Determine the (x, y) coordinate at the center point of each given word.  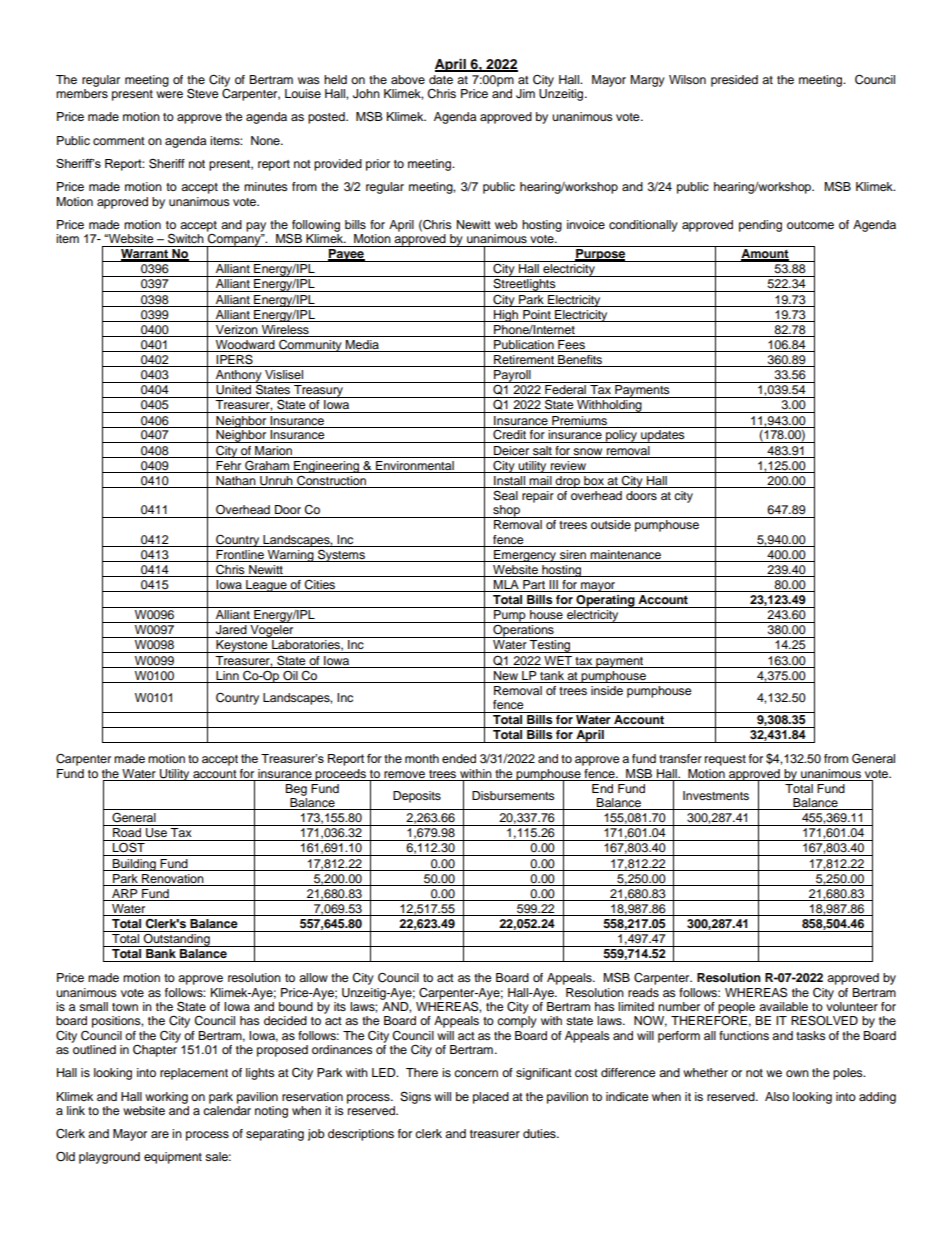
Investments (716, 795)
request (725, 760)
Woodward (245, 346)
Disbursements (513, 795)
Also (777, 1096)
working (166, 1098)
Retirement (524, 361)
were (169, 94)
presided (734, 81)
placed (491, 1098)
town (125, 1007)
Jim (525, 94)
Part (534, 586)
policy (622, 436)
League (266, 586)
